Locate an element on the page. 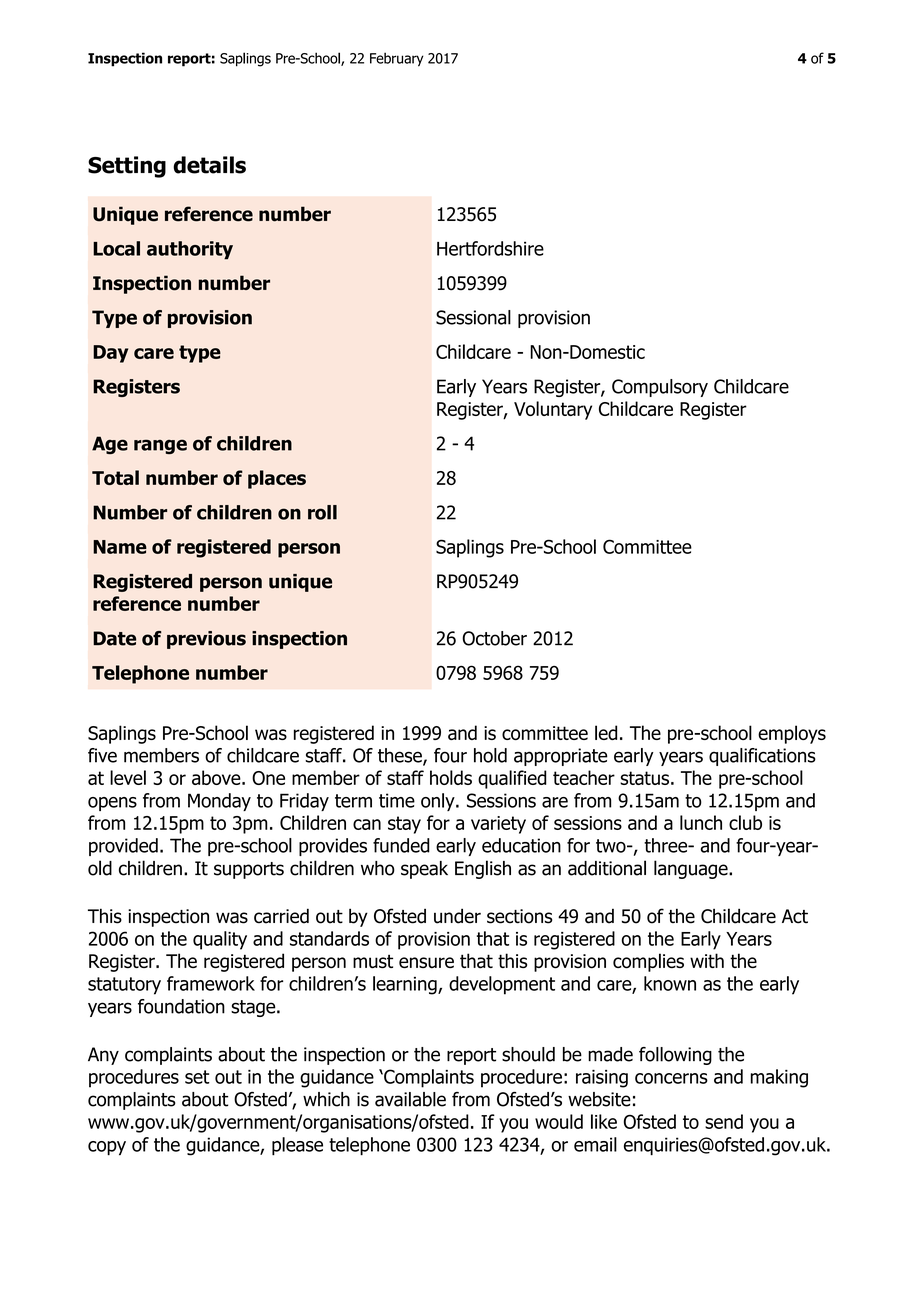  above is located at coordinates (217, 777).
